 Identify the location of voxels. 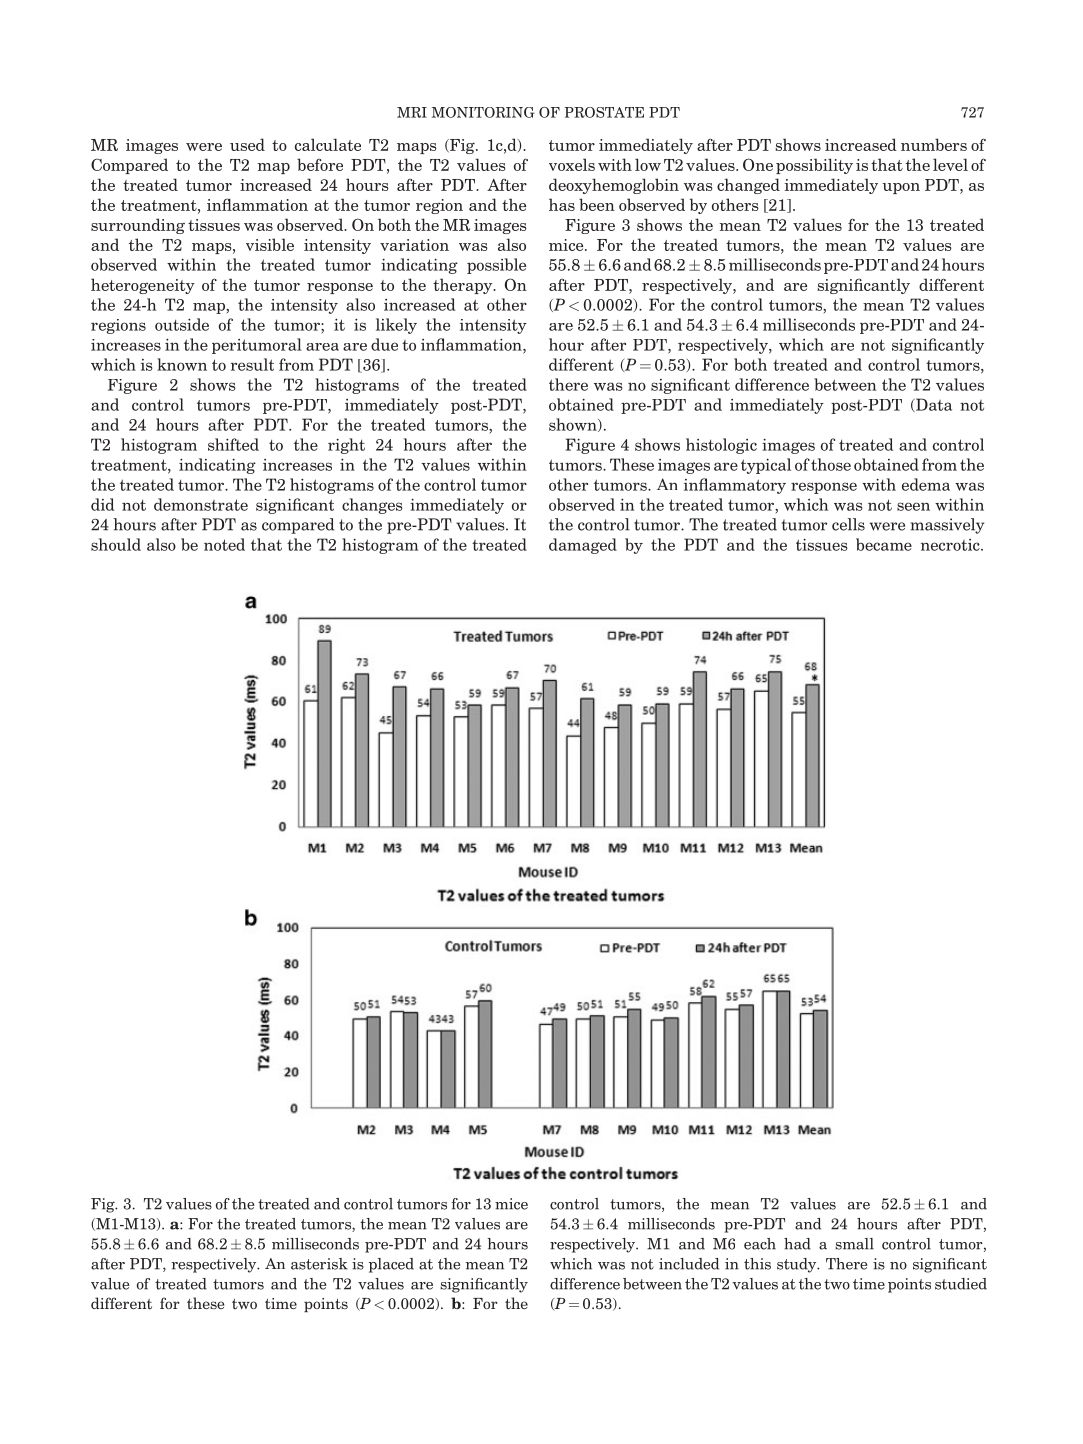
(572, 164).
